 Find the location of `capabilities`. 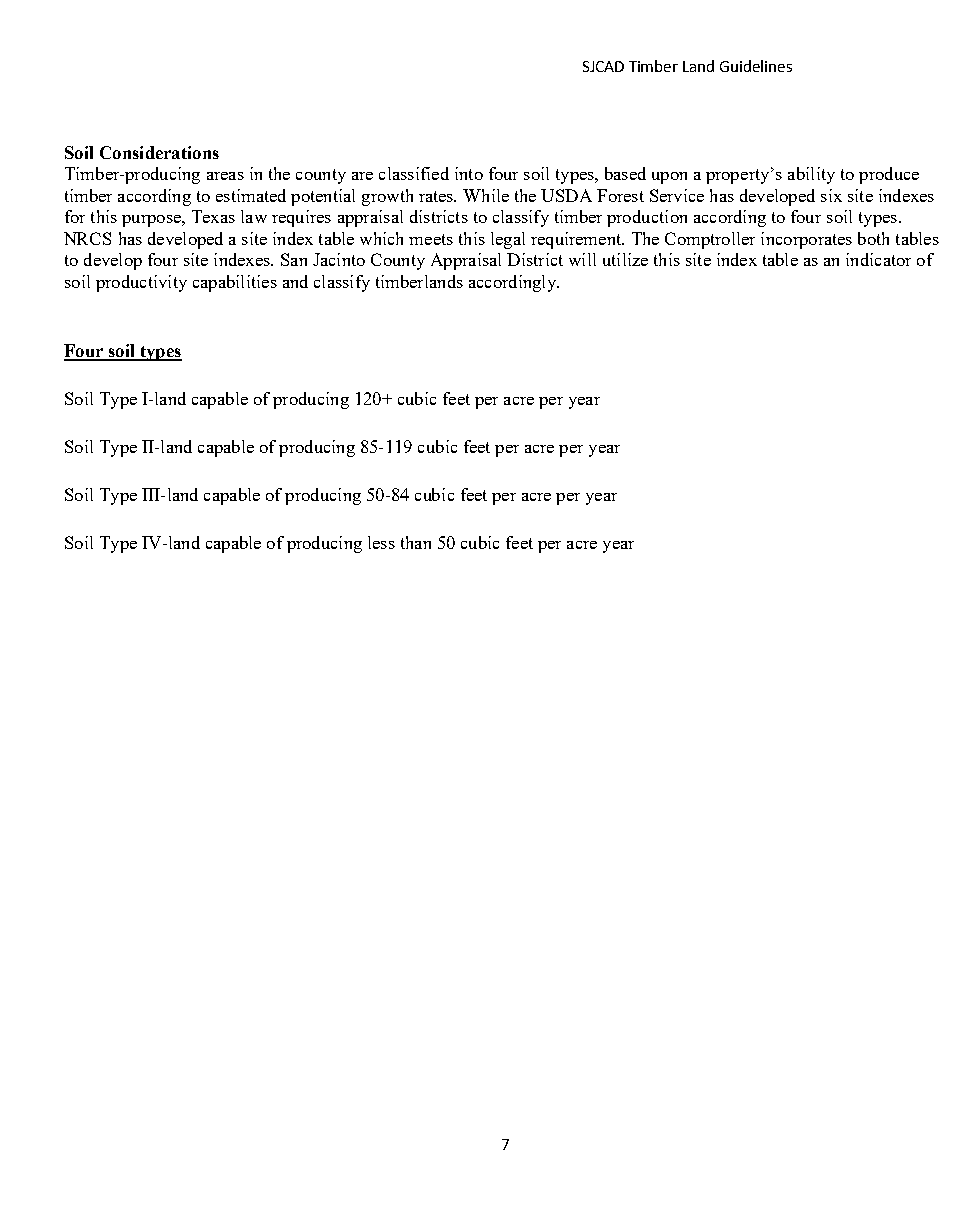

capabilities is located at coordinates (235, 283).
